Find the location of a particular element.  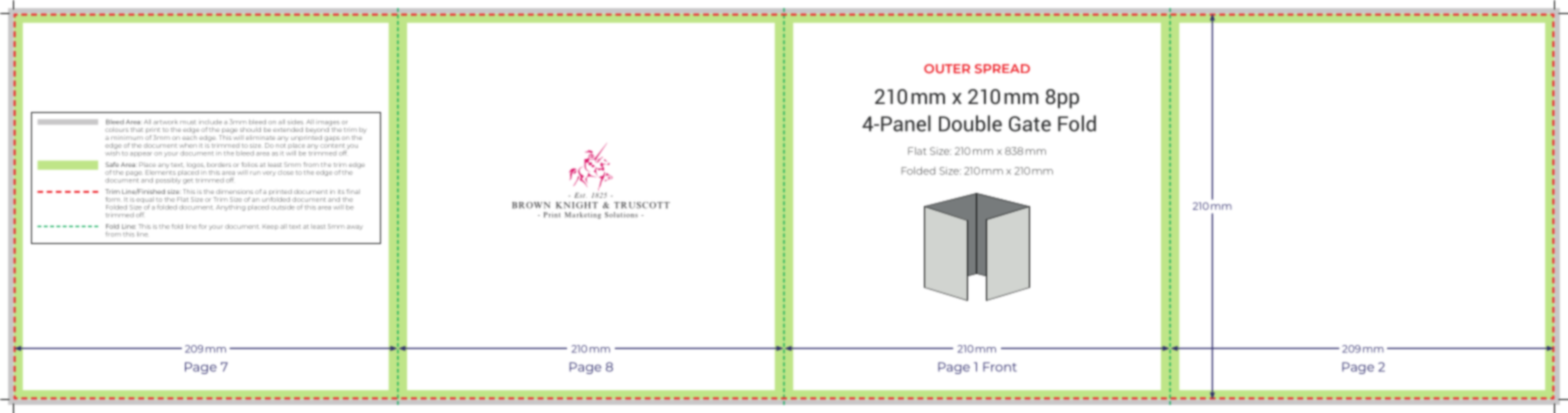

OUTER is located at coordinates (947, 69).
